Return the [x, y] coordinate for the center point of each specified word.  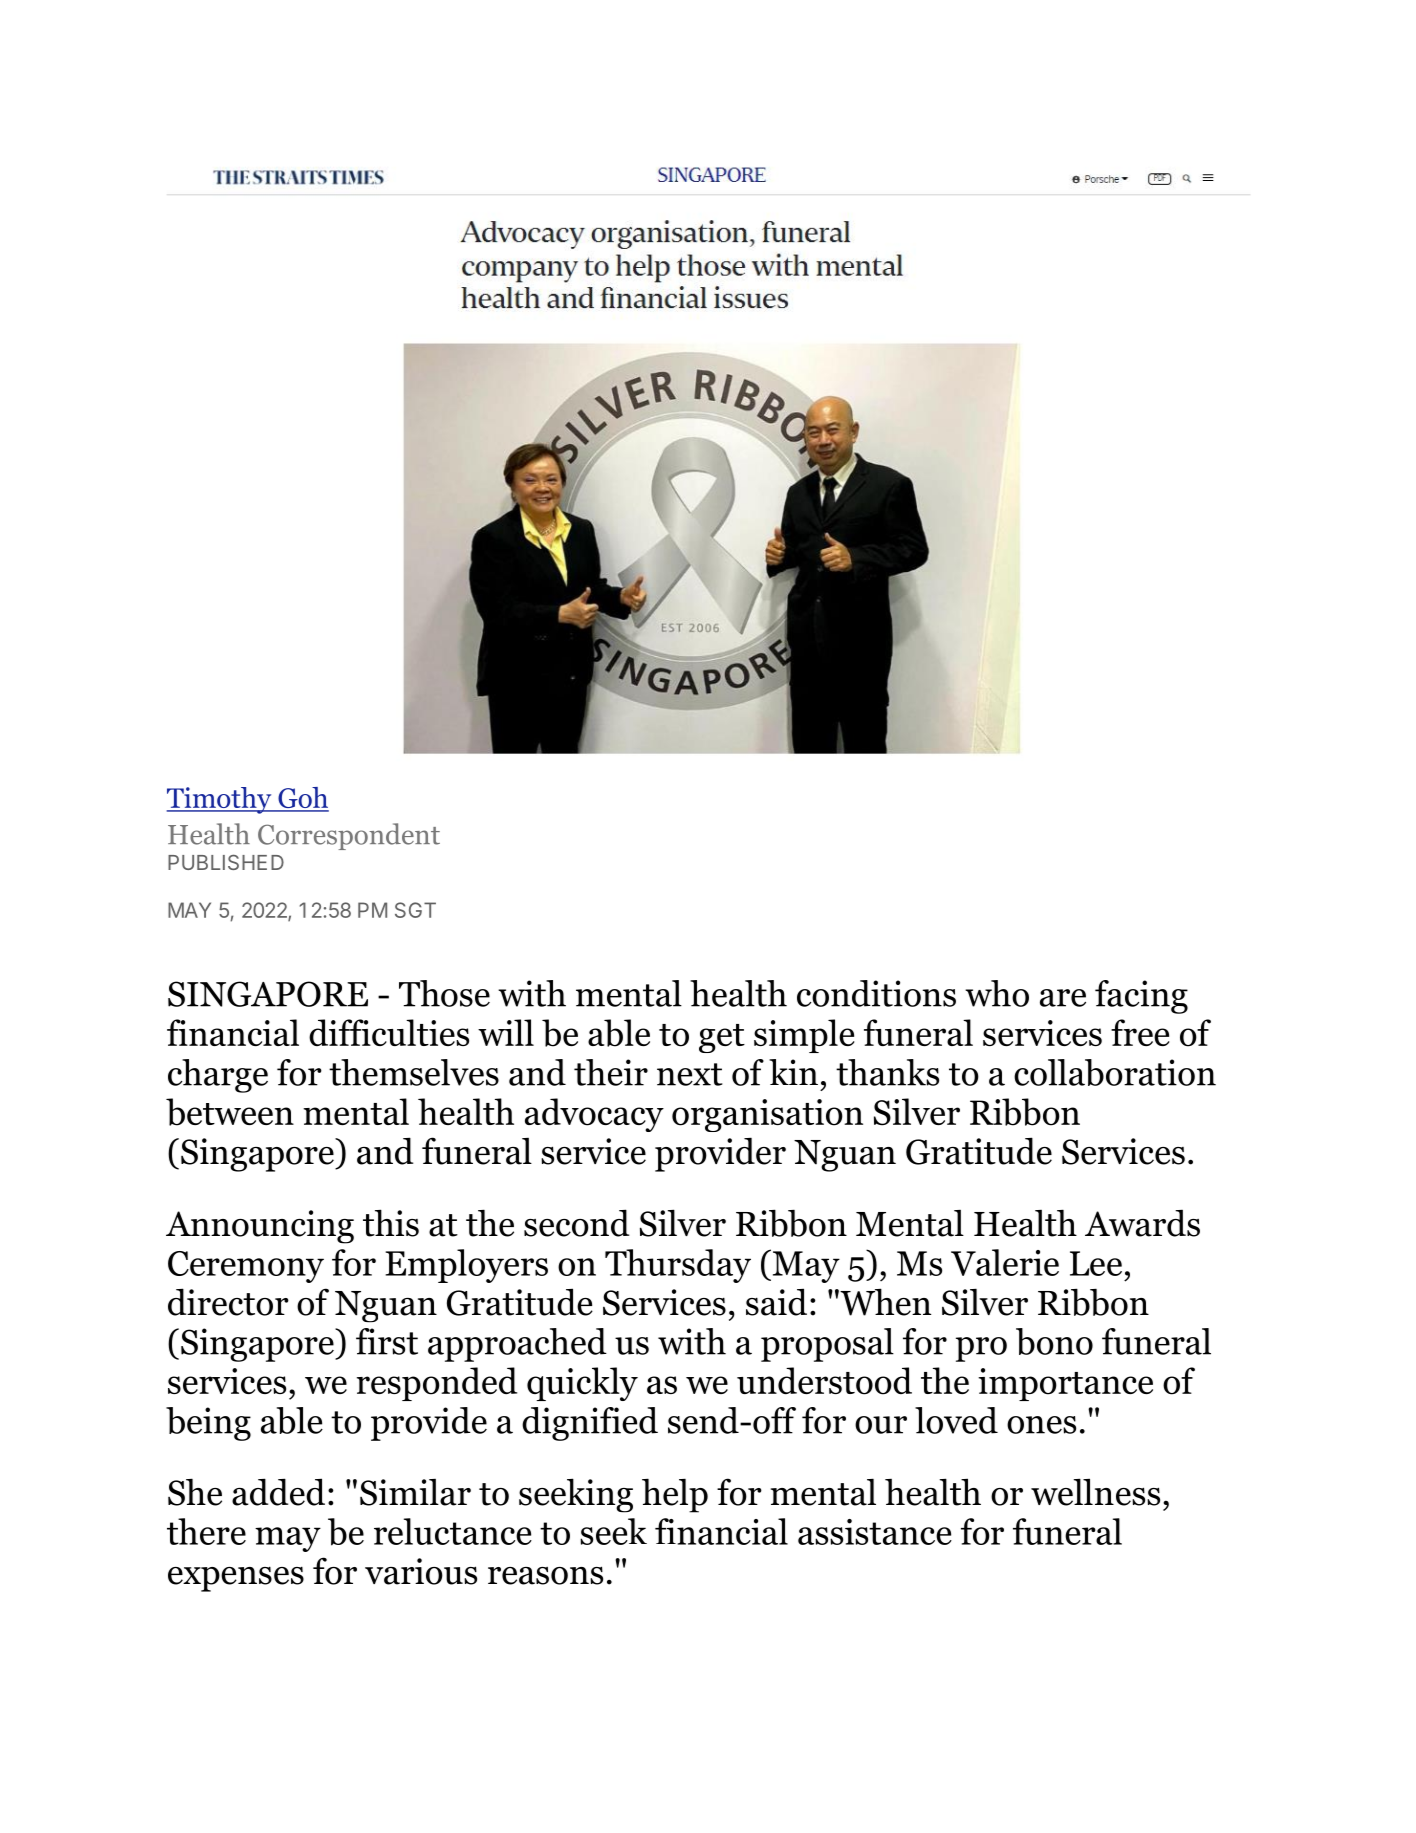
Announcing [260, 1227]
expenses [236, 1579]
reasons [545, 1575]
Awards [1142, 1223]
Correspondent [349, 836]
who [997, 993]
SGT [415, 910]
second [576, 1223]
